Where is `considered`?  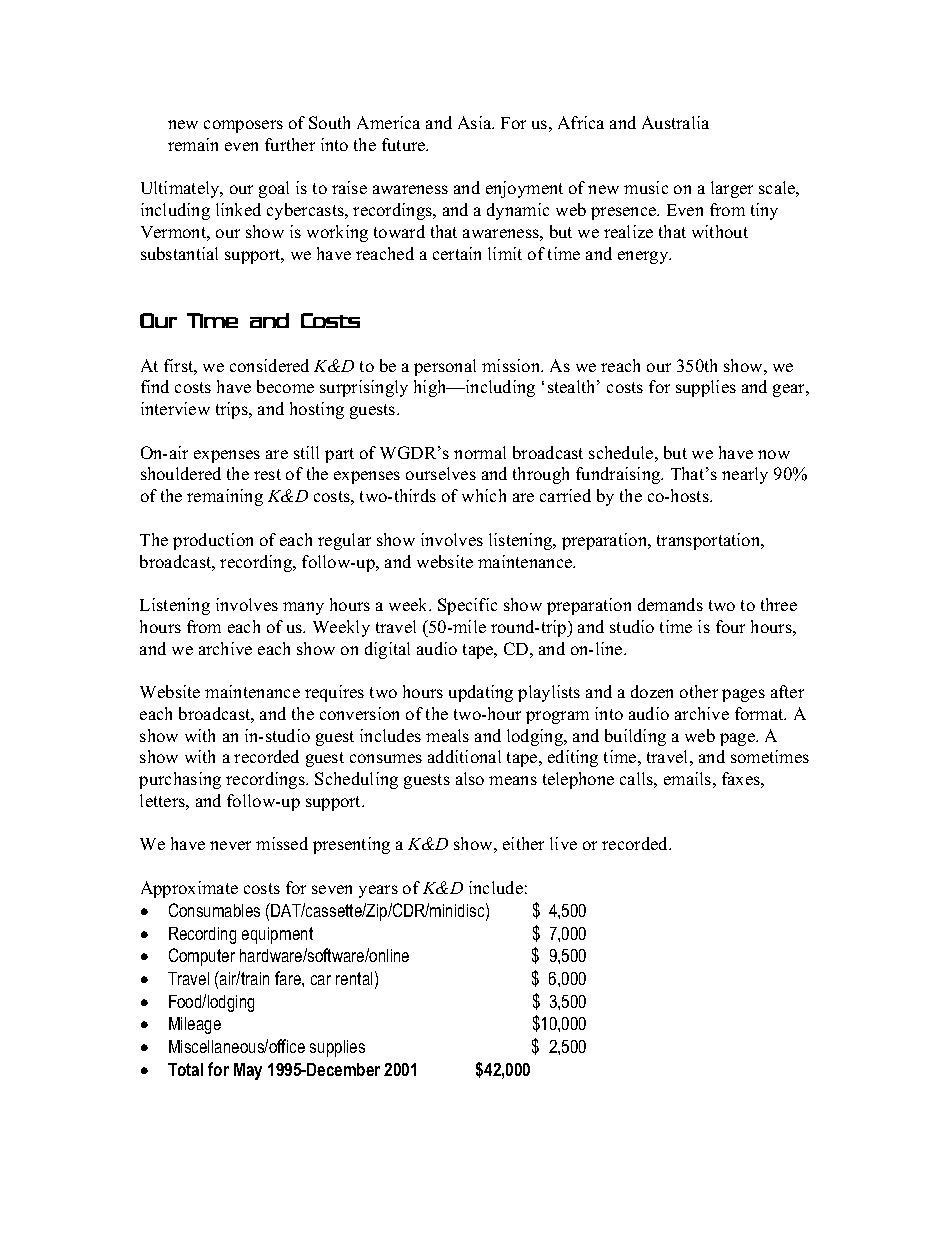 considered is located at coordinates (269, 365).
